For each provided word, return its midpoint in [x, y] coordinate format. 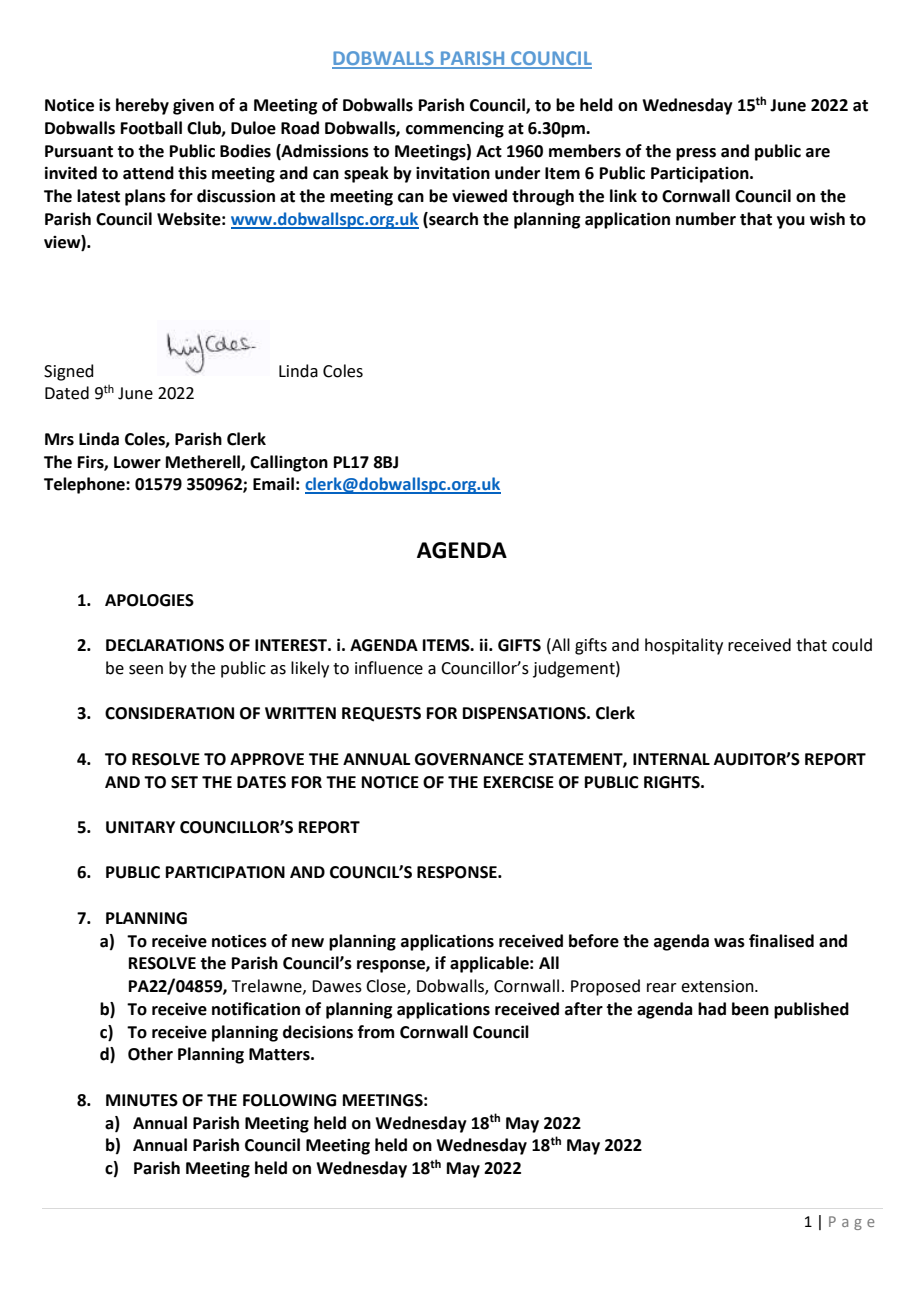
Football [151, 128]
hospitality [684, 646]
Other [150, 1054]
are [818, 153]
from [376, 1032]
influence [389, 668]
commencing [455, 129]
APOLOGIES [149, 600]
